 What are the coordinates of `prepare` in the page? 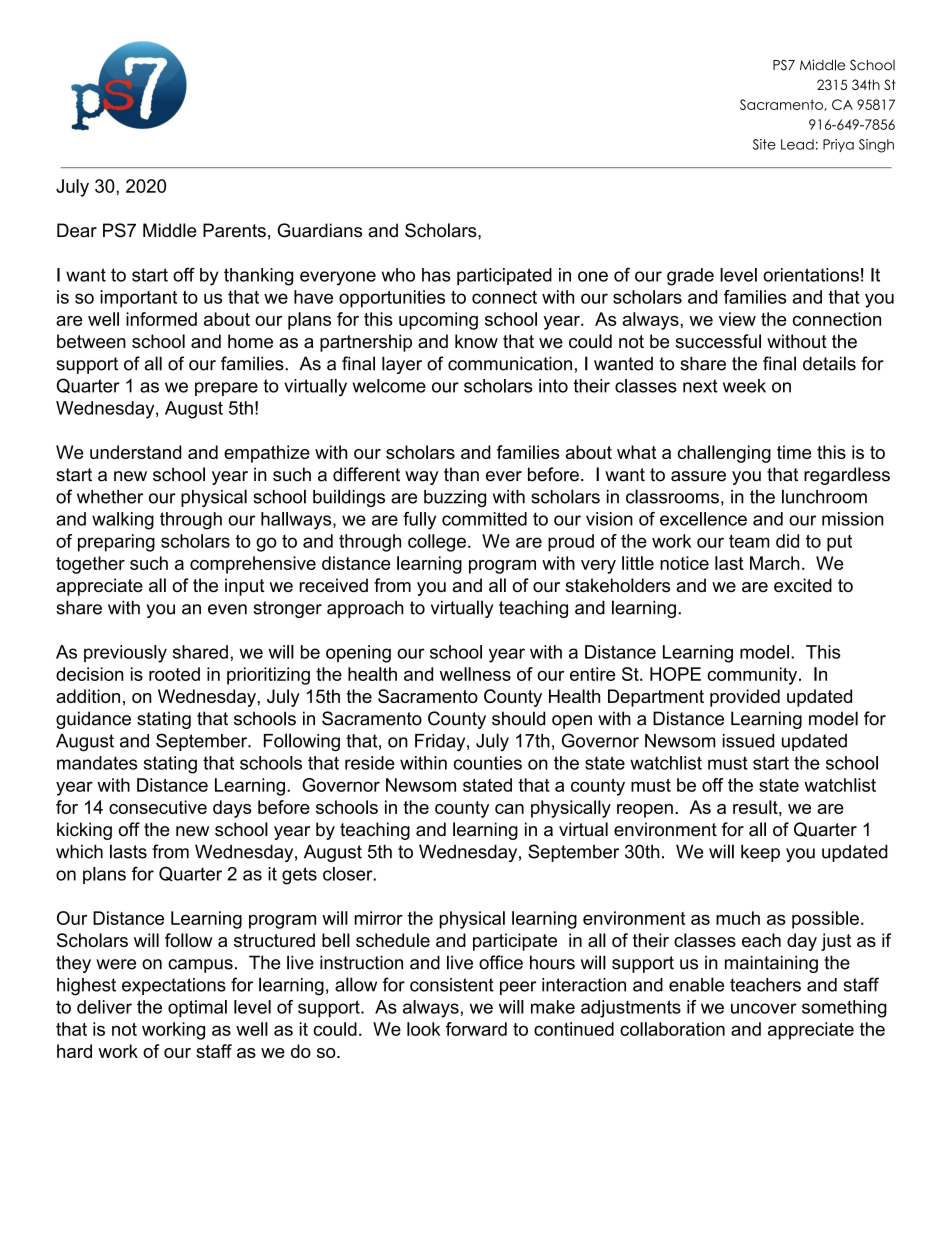 It's located at (226, 389).
